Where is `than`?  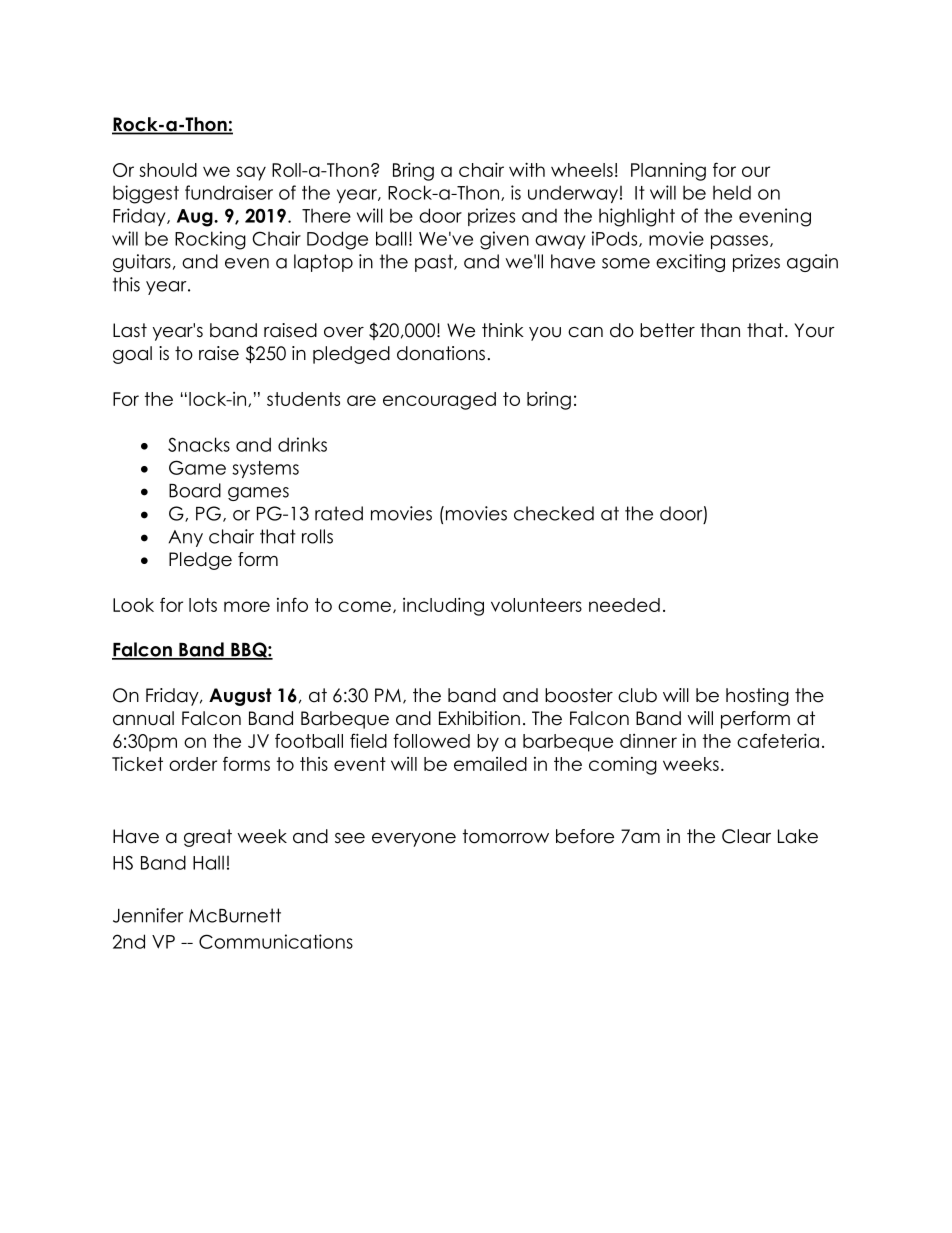 than is located at coordinates (720, 330).
